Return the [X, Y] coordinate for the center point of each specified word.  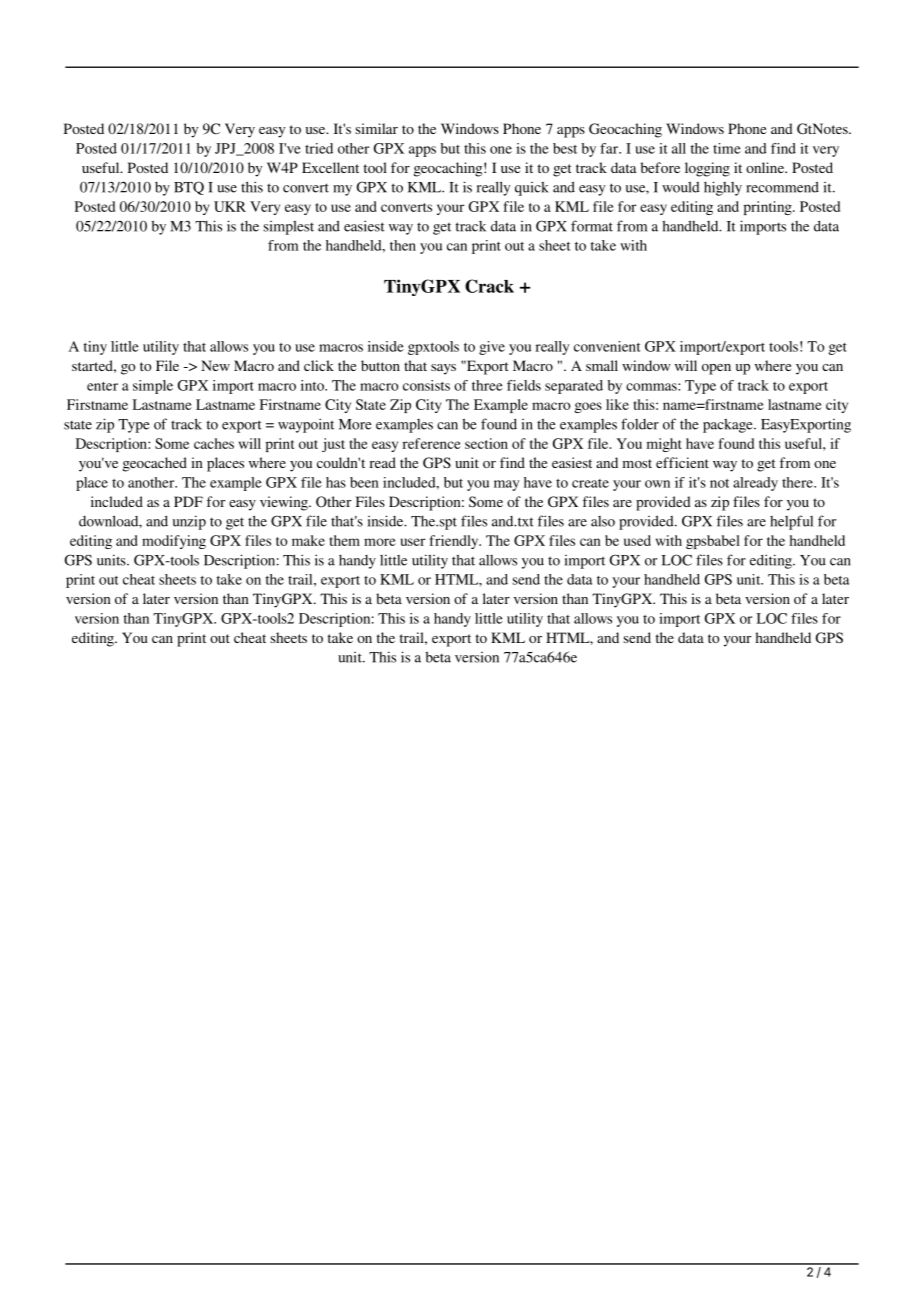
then [403, 245]
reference [432, 443]
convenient [607, 346]
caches [214, 443]
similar [377, 128]
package [729, 426]
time [727, 148]
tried [319, 148]
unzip [189, 522]
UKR [230, 206]
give [492, 348]
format [592, 226]
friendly [455, 542]
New [215, 365]
